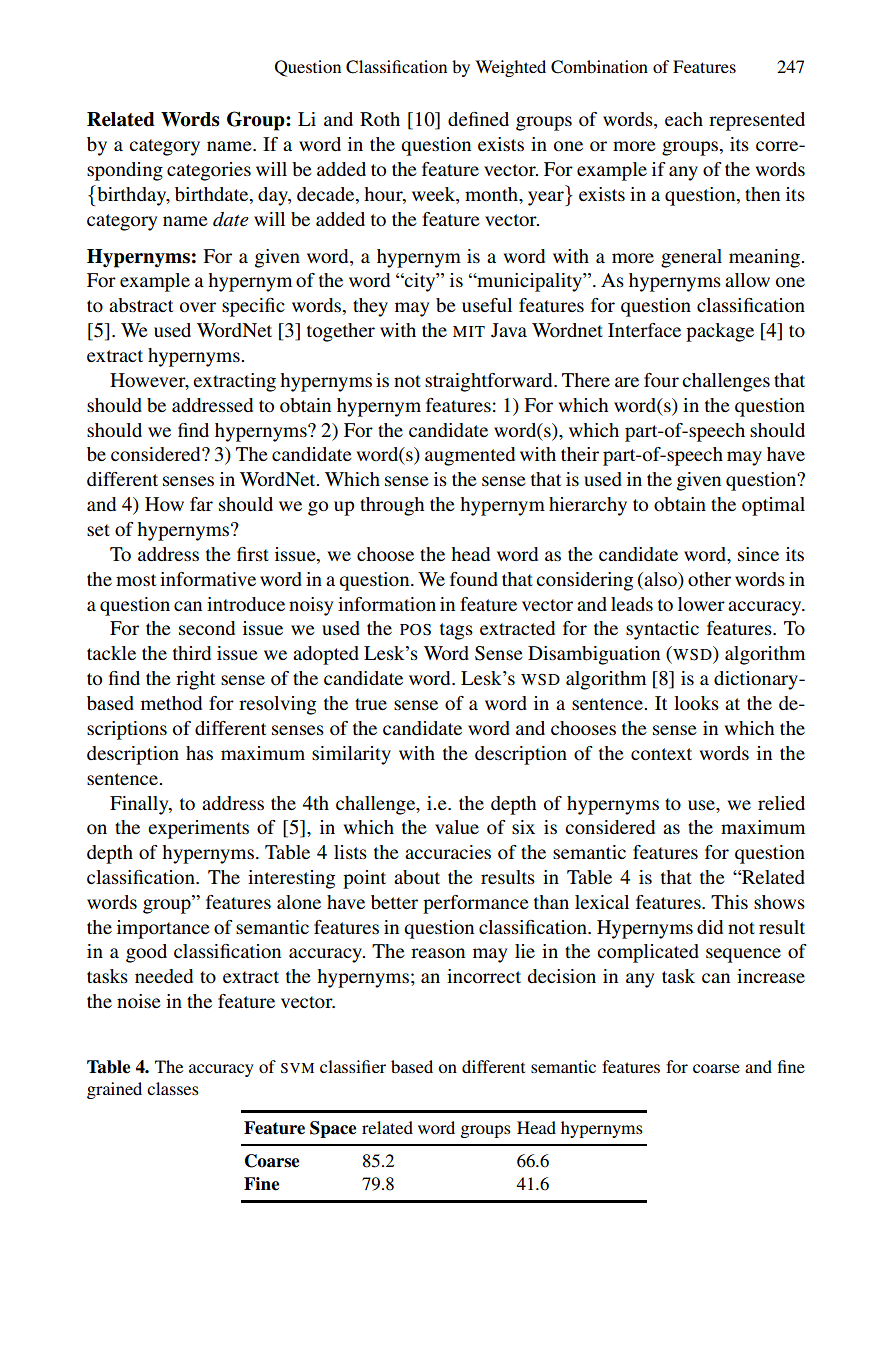  What do you see at coordinates (701, 604) in the screenshot?
I see `lower` at bounding box center [701, 604].
